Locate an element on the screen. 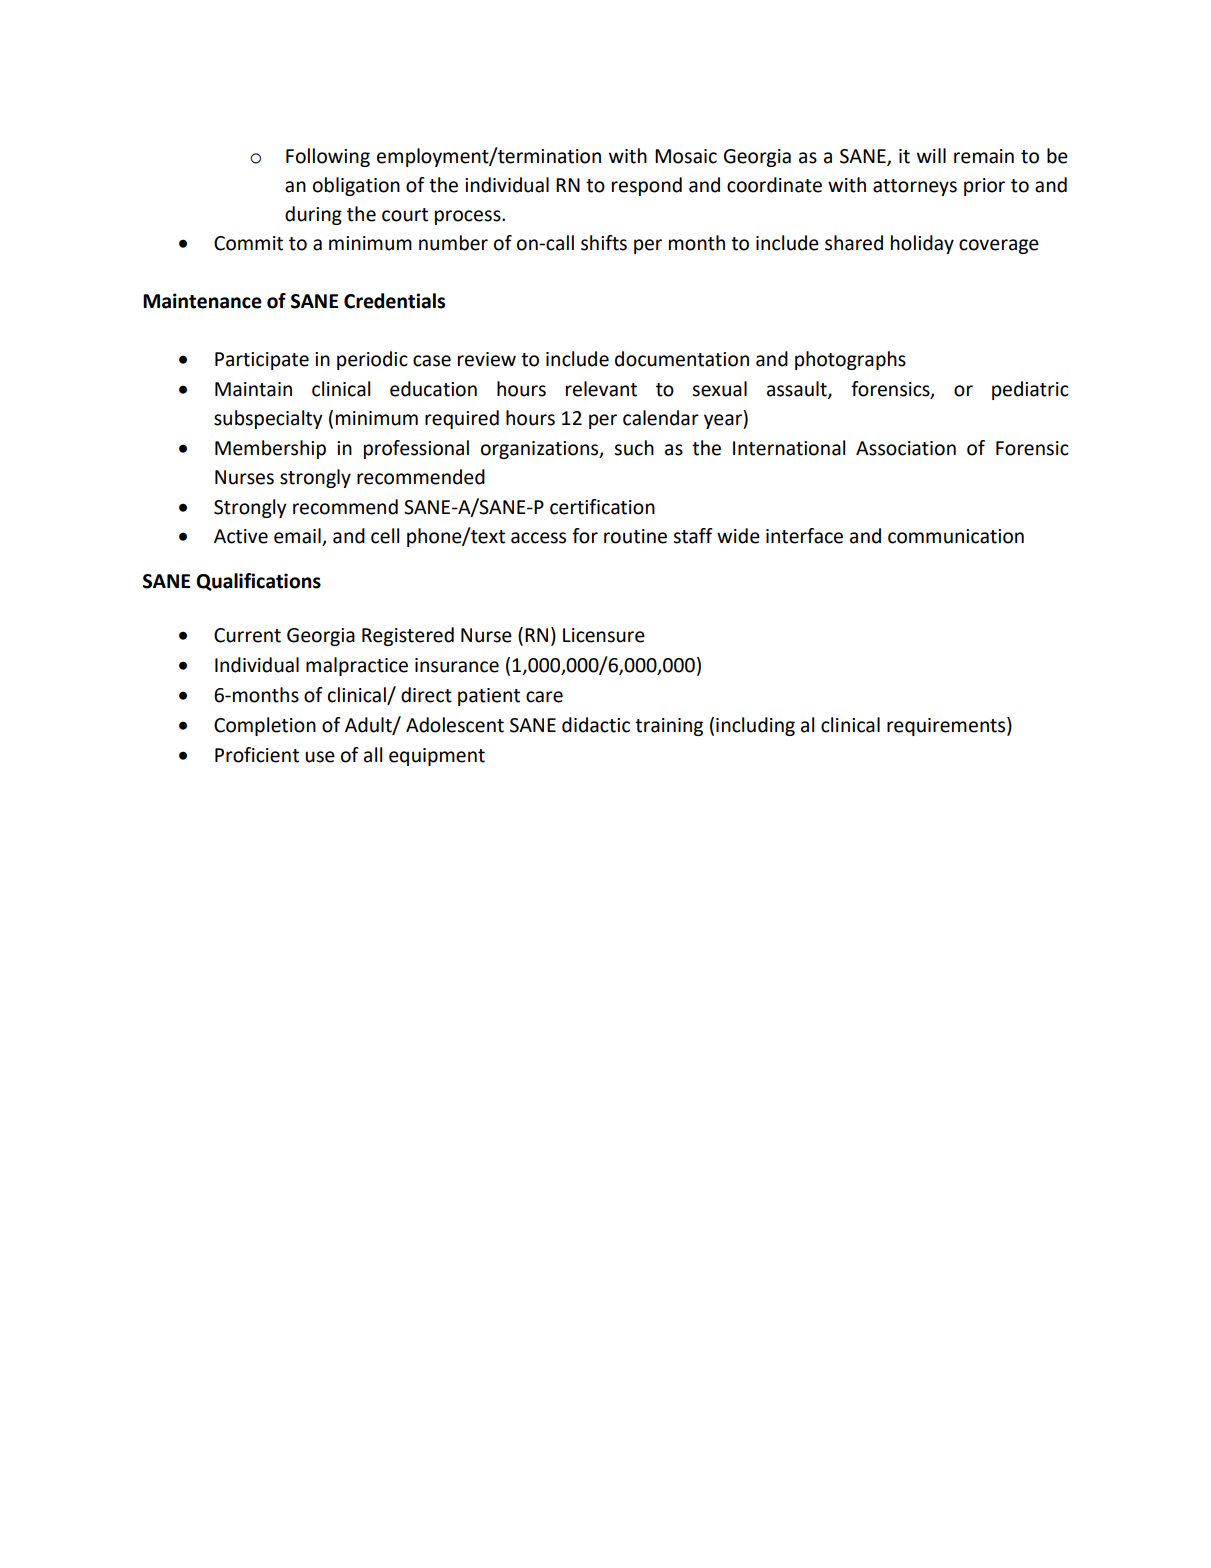 This screenshot has height=1568, width=1211. such is located at coordinates (634, 448).
